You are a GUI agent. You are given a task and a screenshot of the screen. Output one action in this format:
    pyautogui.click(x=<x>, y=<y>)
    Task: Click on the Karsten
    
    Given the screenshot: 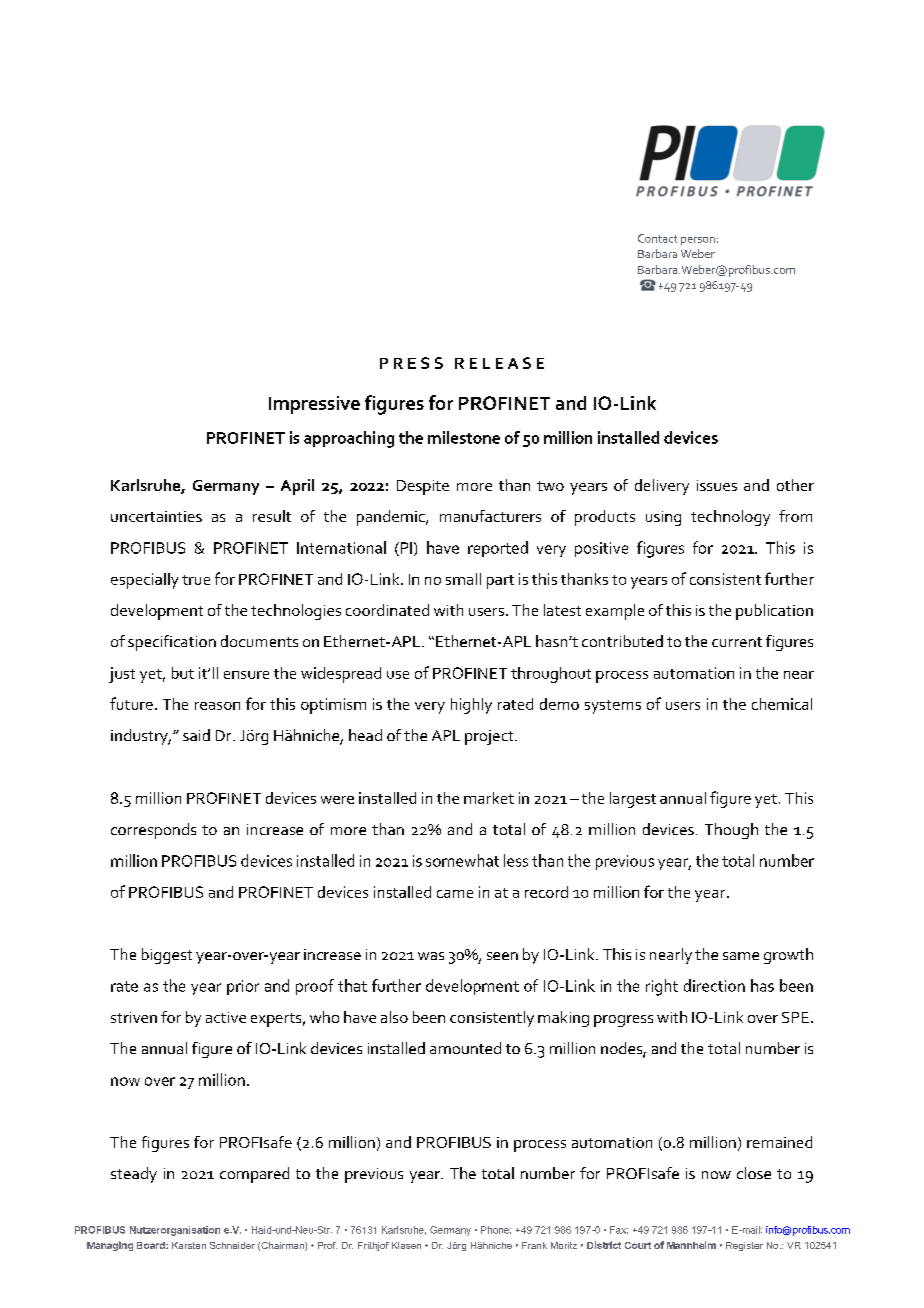 What is the action you would take?
    pyautogui.click(x=189, y=1245)
